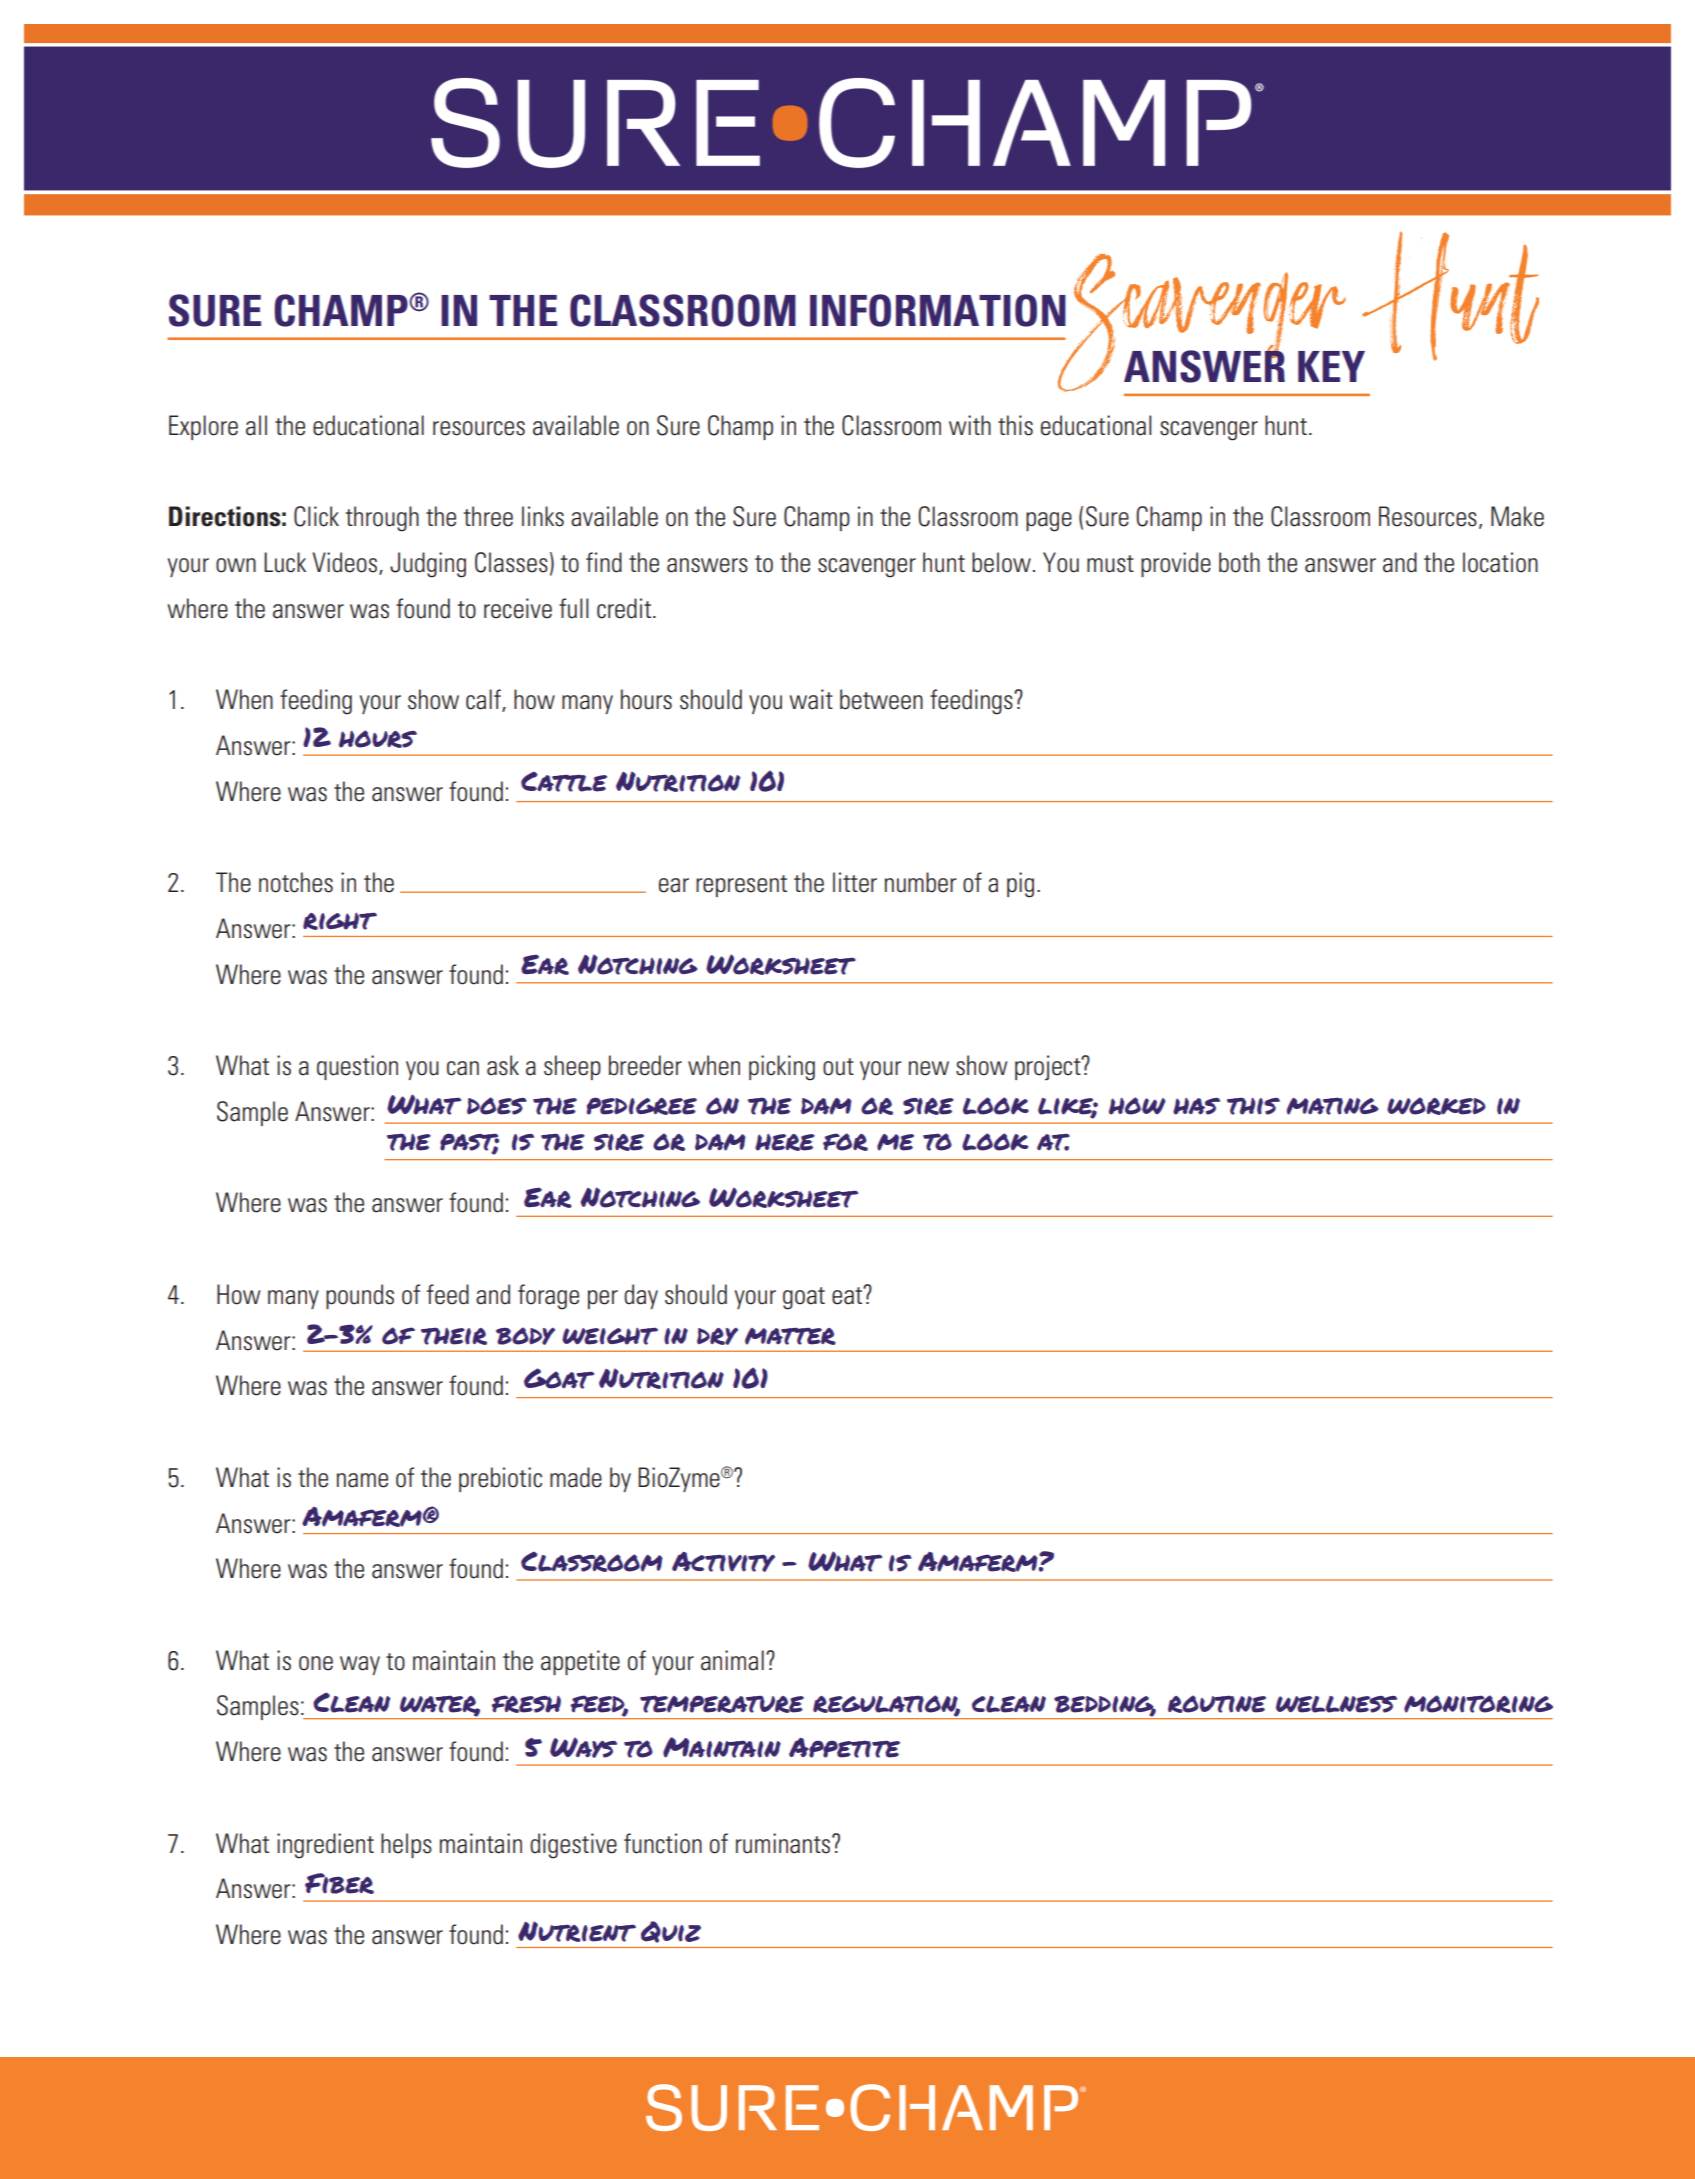 Image resolution: width=1695 pixels, height=2179 pixels. What do you see at coordinates (1020, 885) in the screenshot?
I see `pig` at bounding box center [1020, 885].
